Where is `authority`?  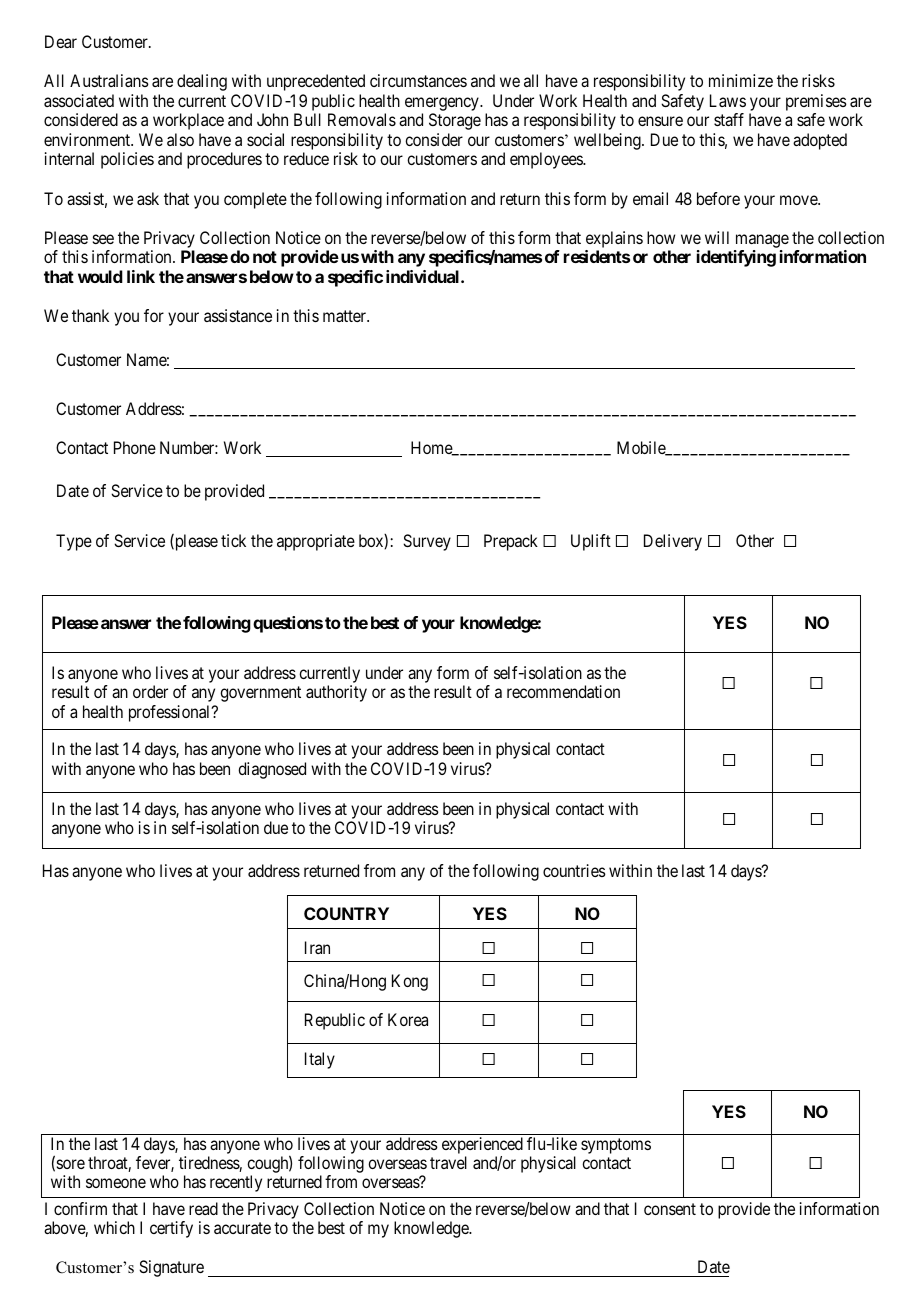
authority is located at coordinates (336, 693).
